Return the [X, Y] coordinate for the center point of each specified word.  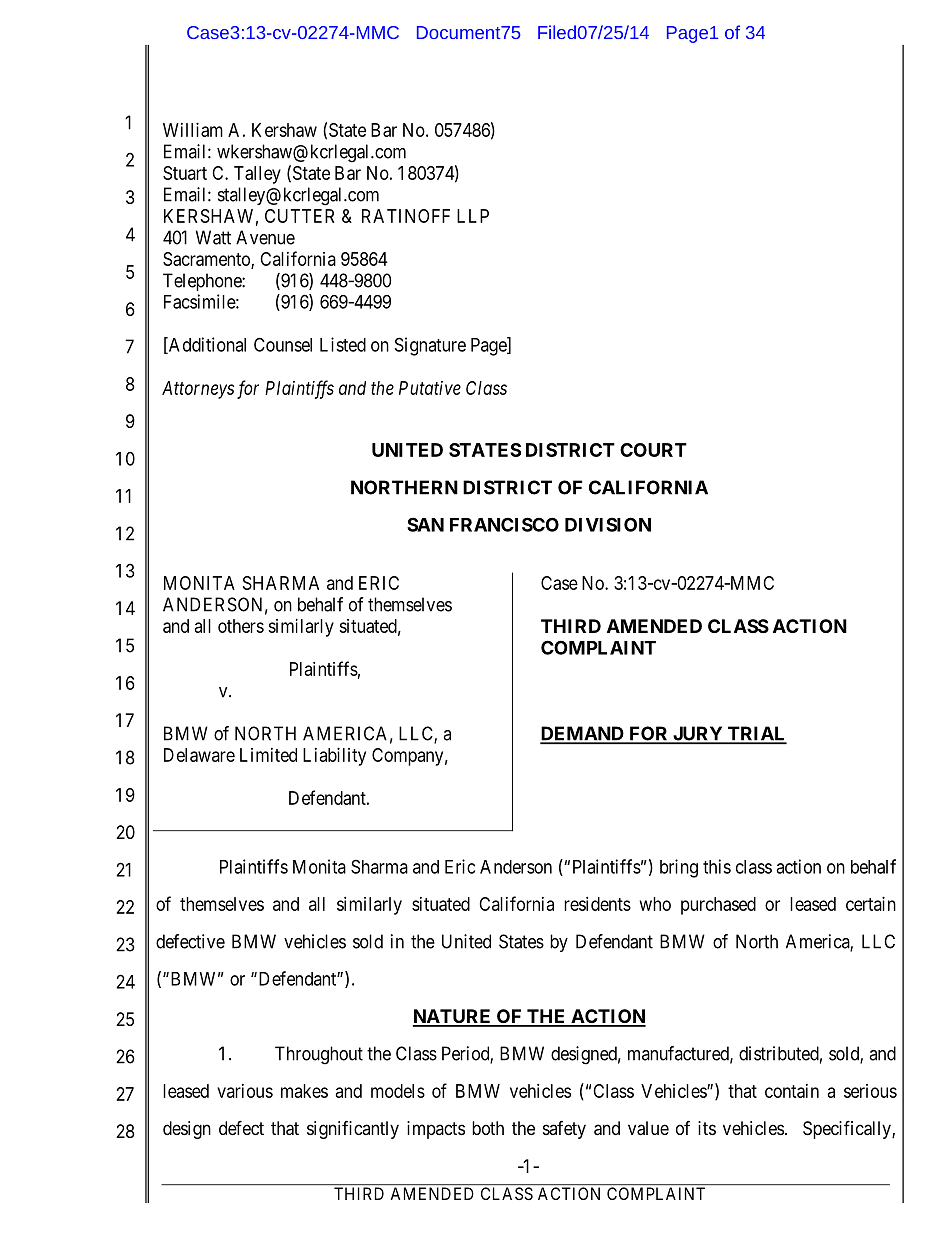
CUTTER [299, 216]
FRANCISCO [504, 524]
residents [597, 904]
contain [792, 1091]
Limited [268, 755]
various [245, 1091]
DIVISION [608, 524]
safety [564, 1130]
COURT [653, 450]
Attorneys [198, 390]
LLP [473, 216]
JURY [698, 734]
